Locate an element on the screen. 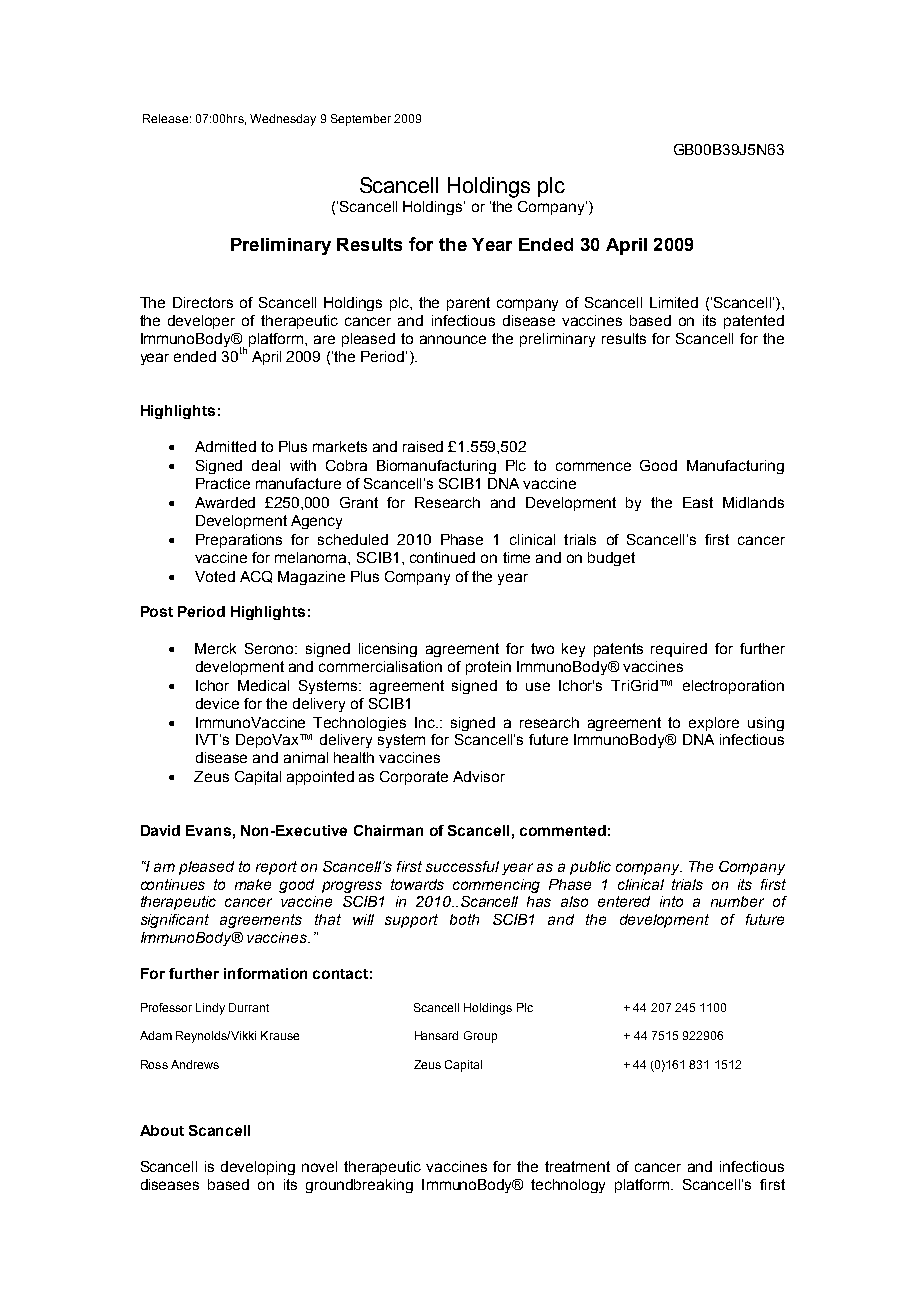  developing is located at coordinates (258, 1168).
